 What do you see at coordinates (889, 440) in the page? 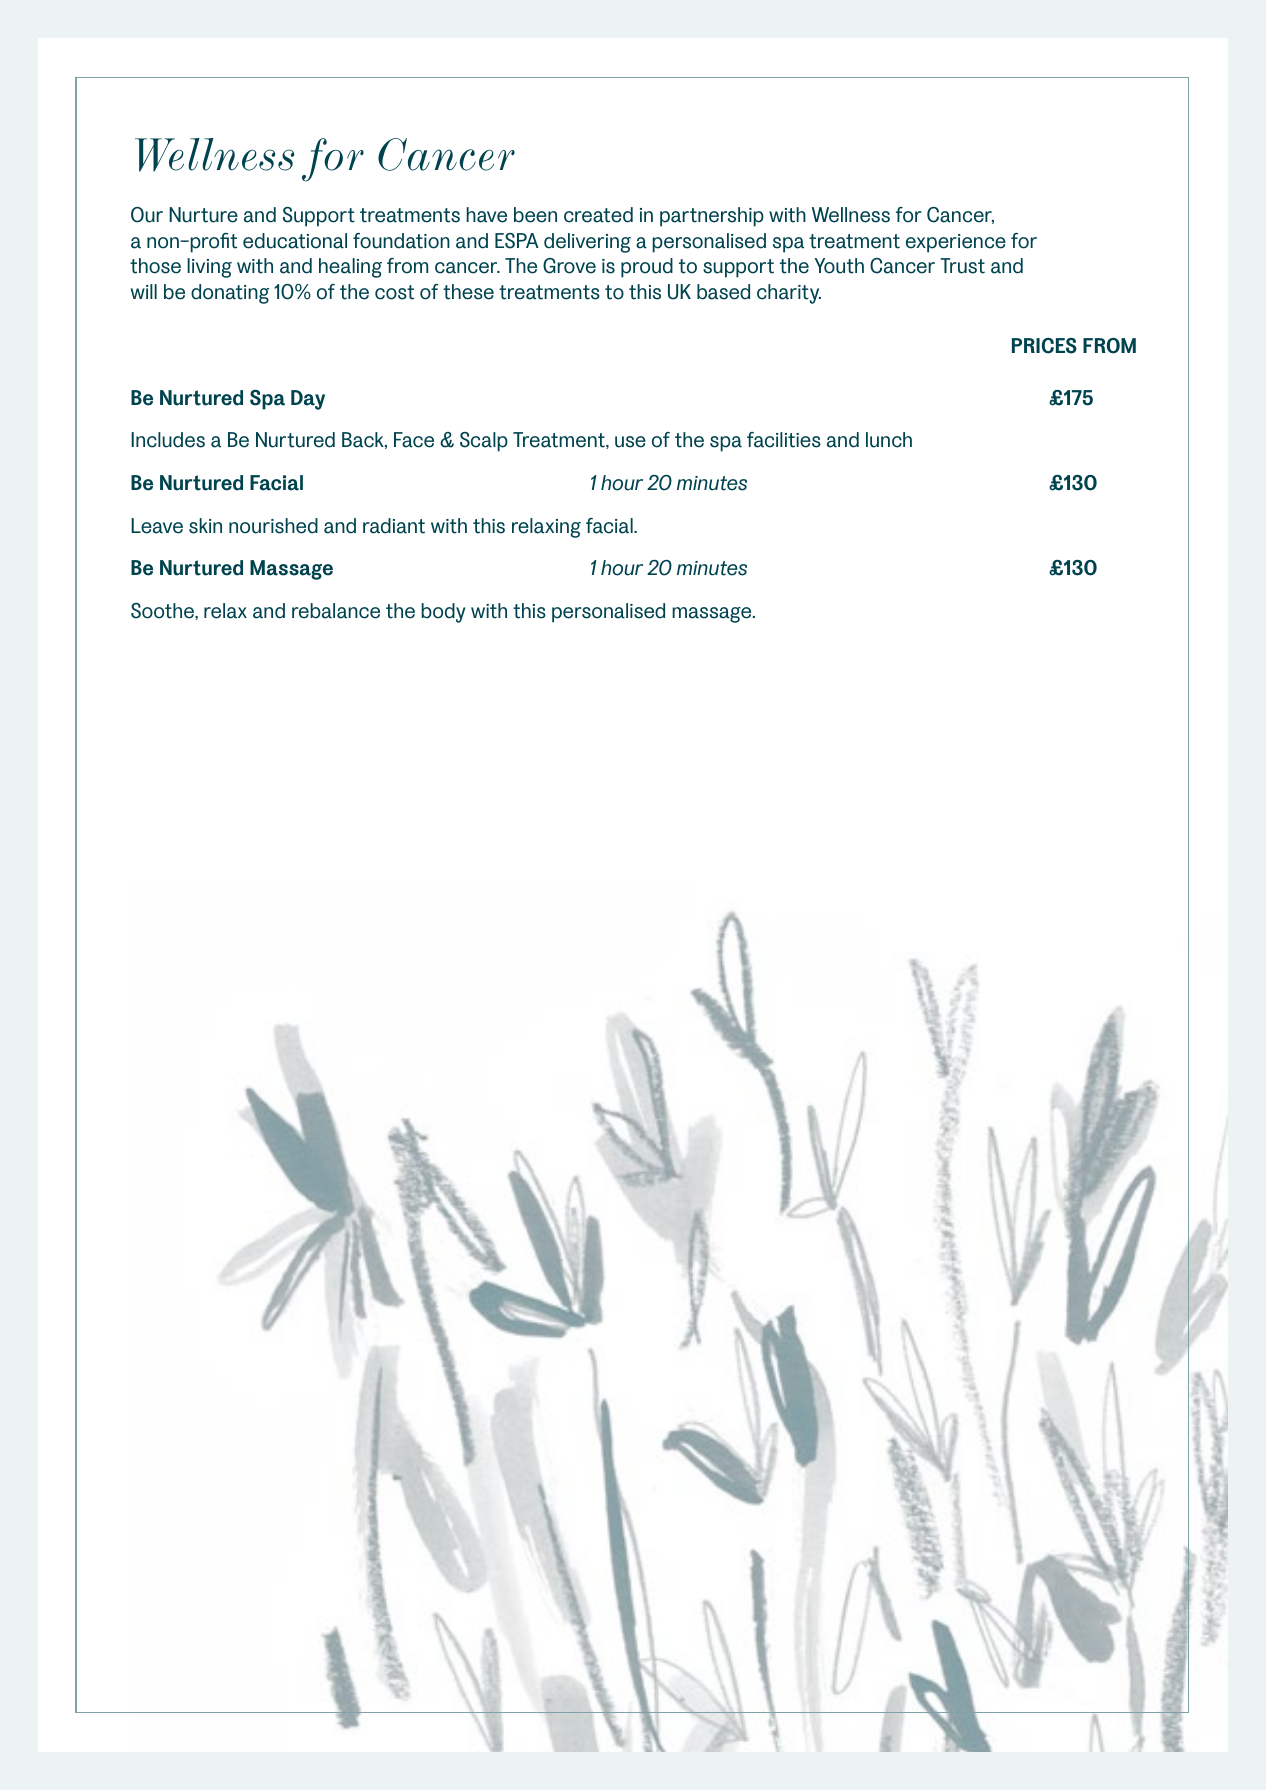
I see `lunch` at bounding box center [889, 440].
